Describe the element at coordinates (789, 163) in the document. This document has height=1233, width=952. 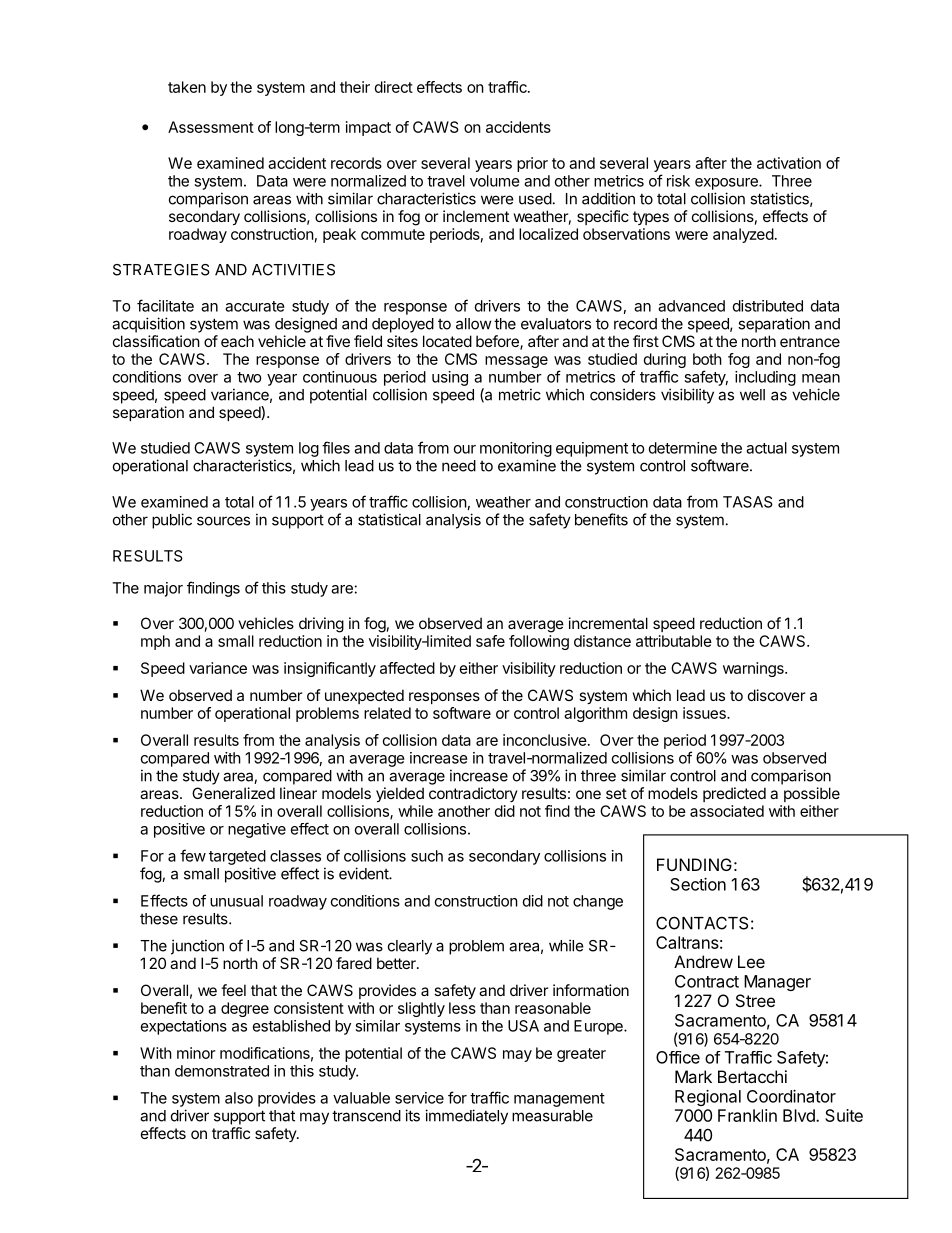
I see `activation` at that location.
